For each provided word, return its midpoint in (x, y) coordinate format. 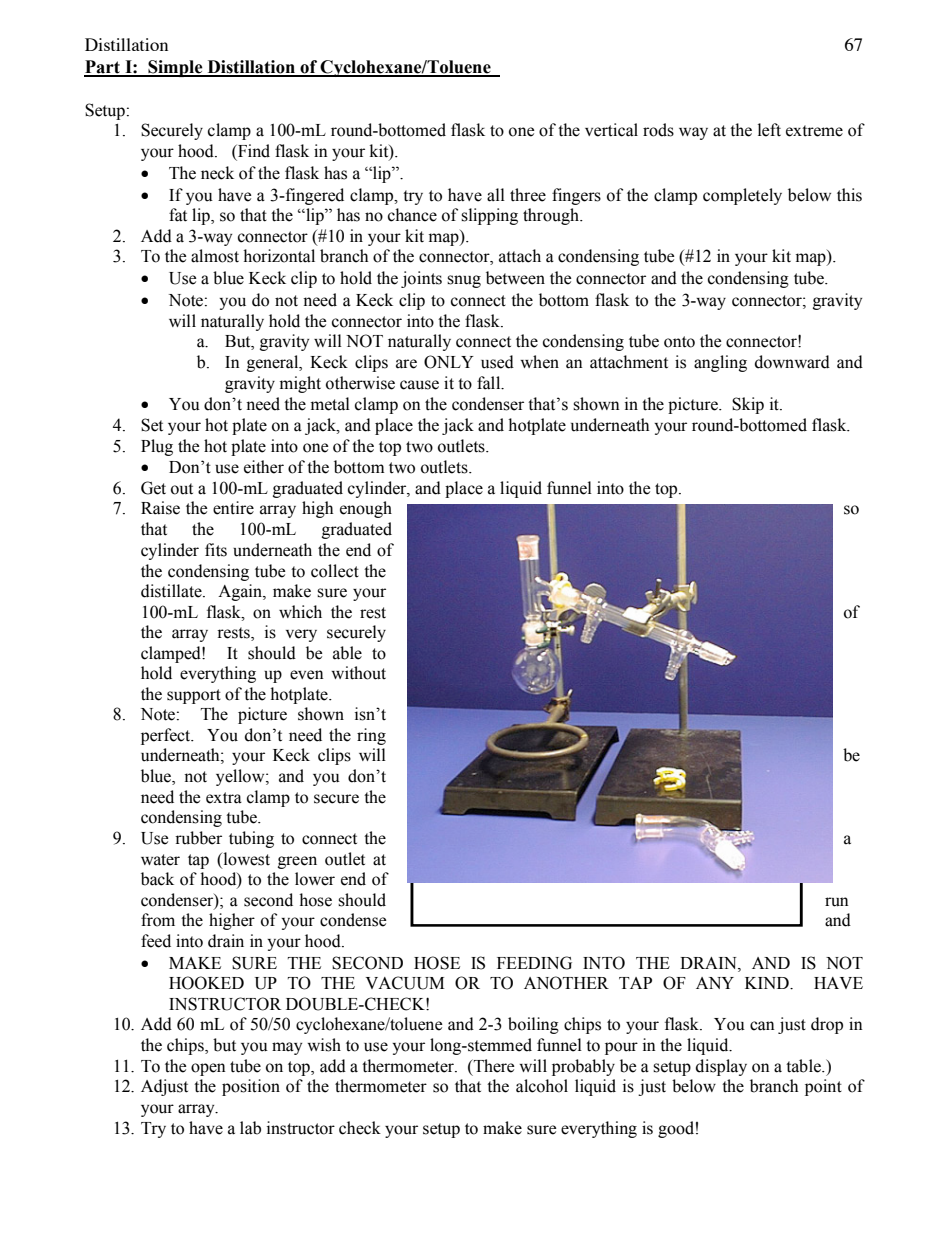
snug (464, 281)
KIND (768, 983)
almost (215, 256)
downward (792, 362)
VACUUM (405, 983)
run (837, 902)
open (208, 1069)
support (194, 696)
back (157, 879)
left (769, 130)
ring (371, 736)
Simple (175, 68)
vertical (611, 130)
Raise (160, 508)
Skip (748, 405)
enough (366, 509)
